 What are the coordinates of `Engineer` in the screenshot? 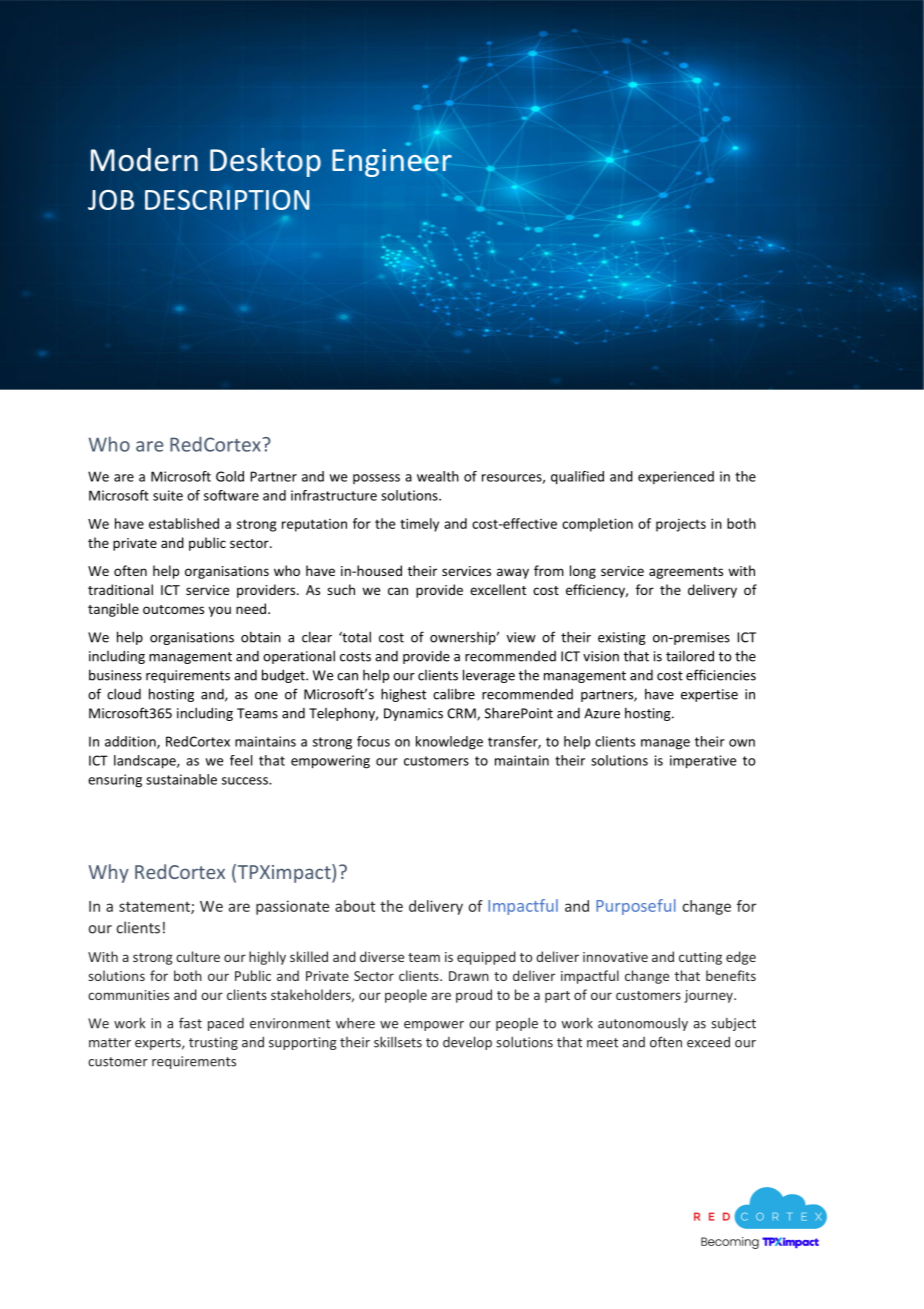 It's located at (392, 163).
